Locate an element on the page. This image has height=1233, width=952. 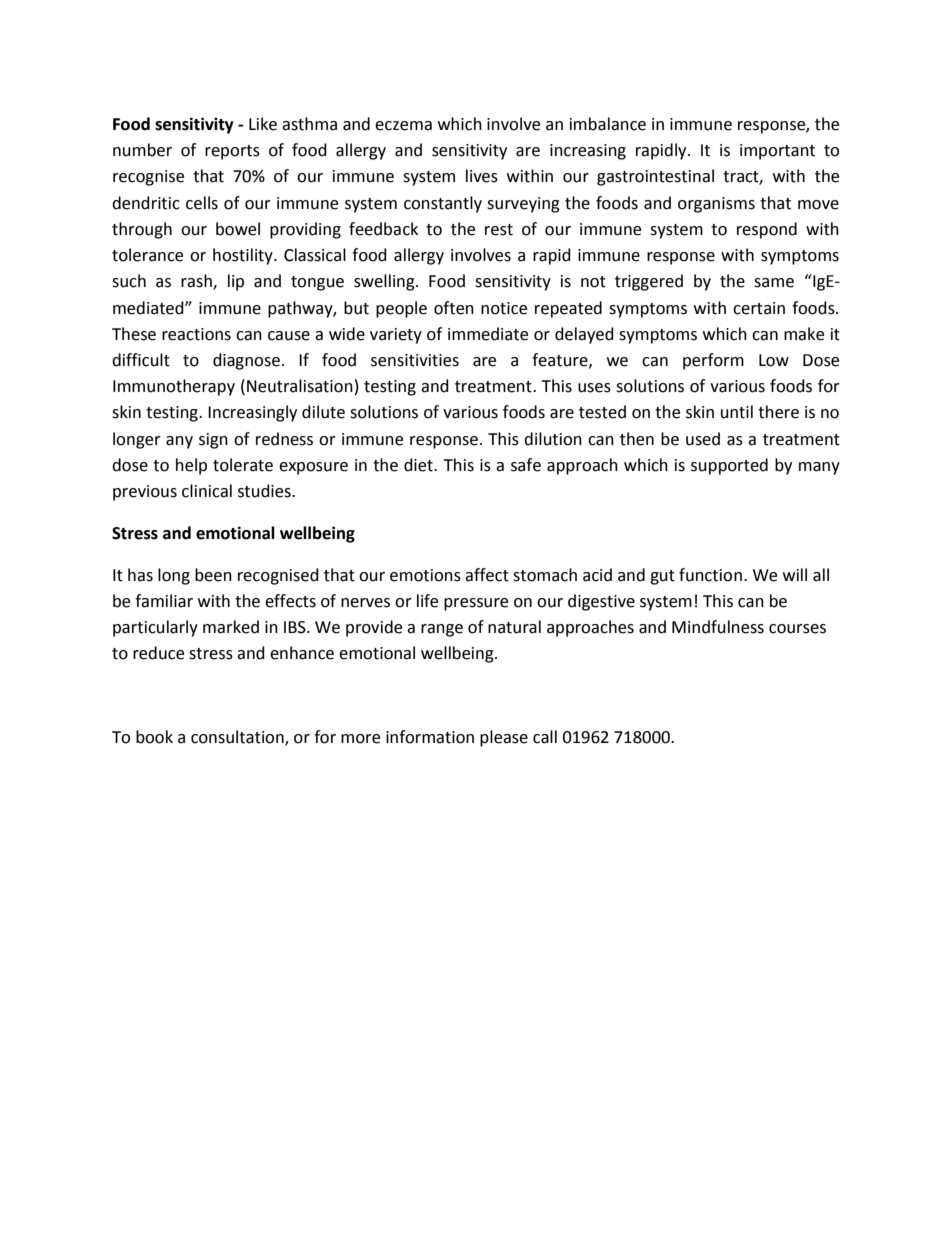
consultation is located at coordinates (238, 738).
